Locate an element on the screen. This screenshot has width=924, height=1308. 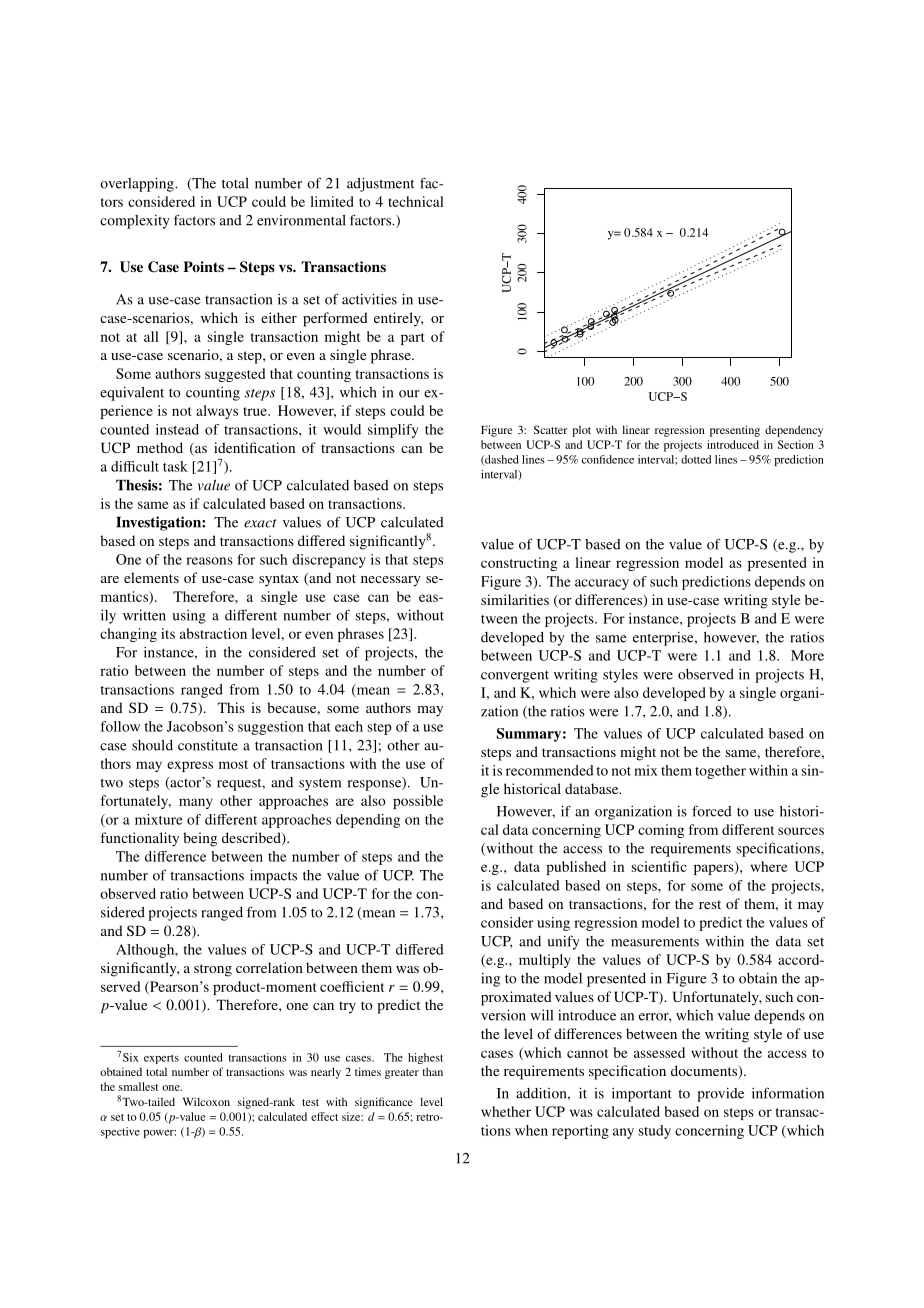
technical is located at coordinates (416, 201).
